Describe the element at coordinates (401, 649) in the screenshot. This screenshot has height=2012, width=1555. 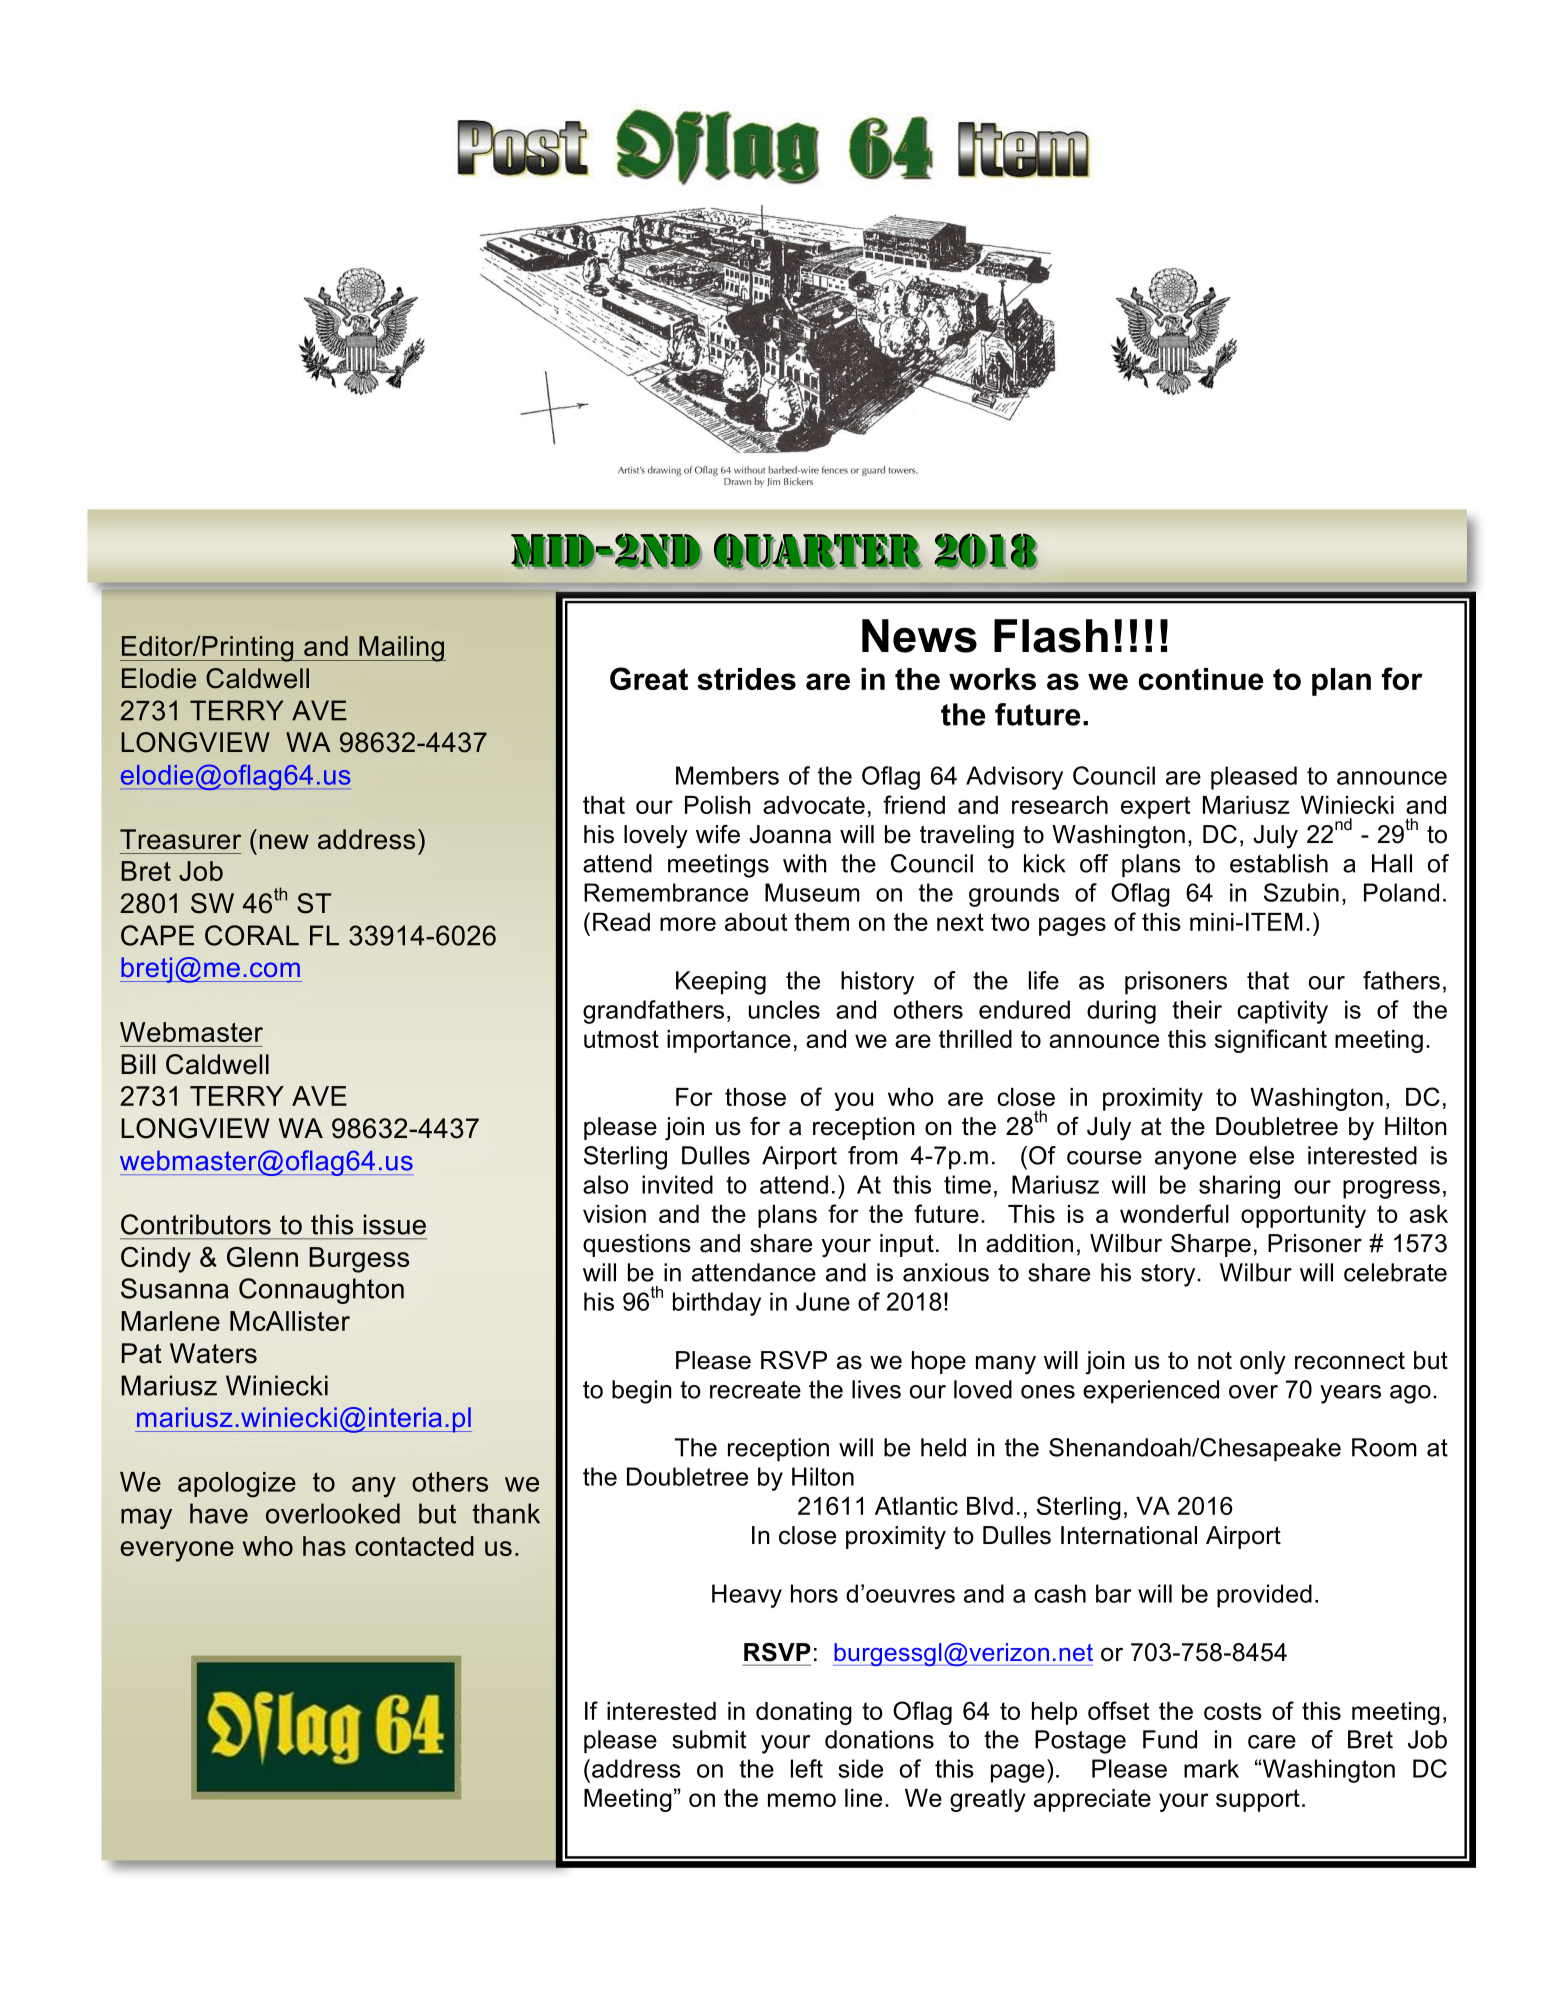
I see `Mailing` at that location.
